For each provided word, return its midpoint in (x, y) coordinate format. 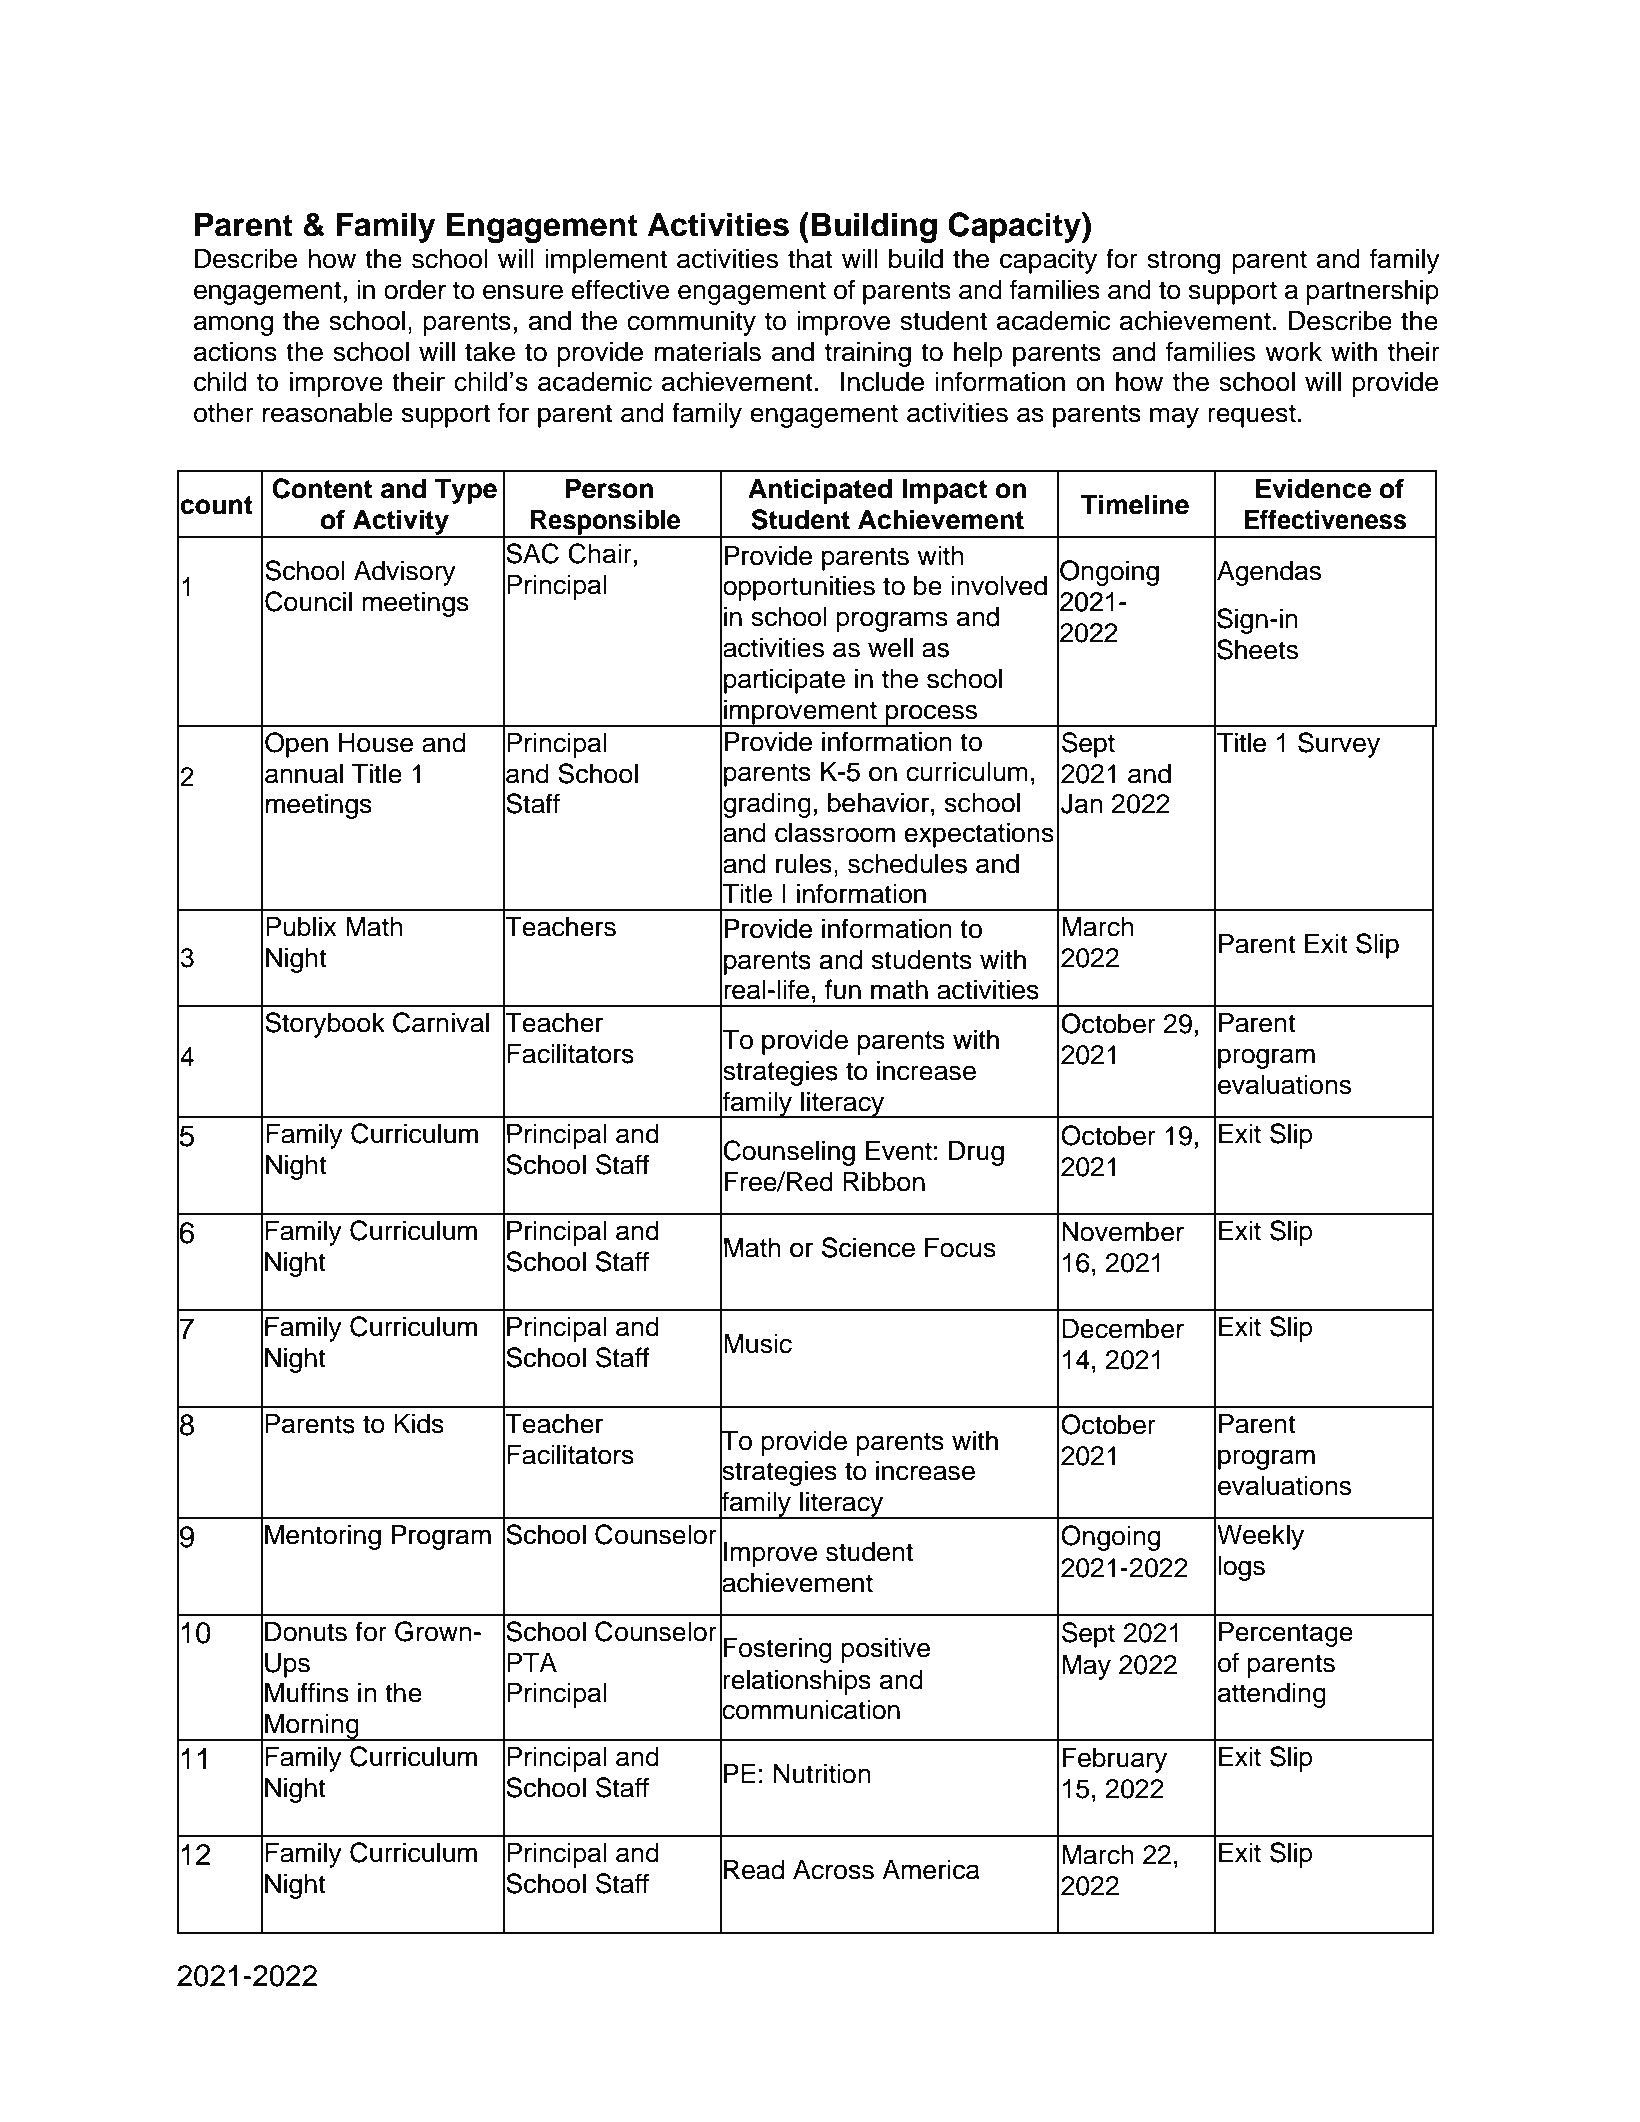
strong (1183, 262)
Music (758, 1344)
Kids (419, 1424)
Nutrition (822, 1774)
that (810, 259)
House (376, 743)
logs (1241, 1568)
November (1123, 1232)
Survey (1339, 745)
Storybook (325, 1025)
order (415, 290)
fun (843, 989)
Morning (312, 1727)
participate (784, 681)
